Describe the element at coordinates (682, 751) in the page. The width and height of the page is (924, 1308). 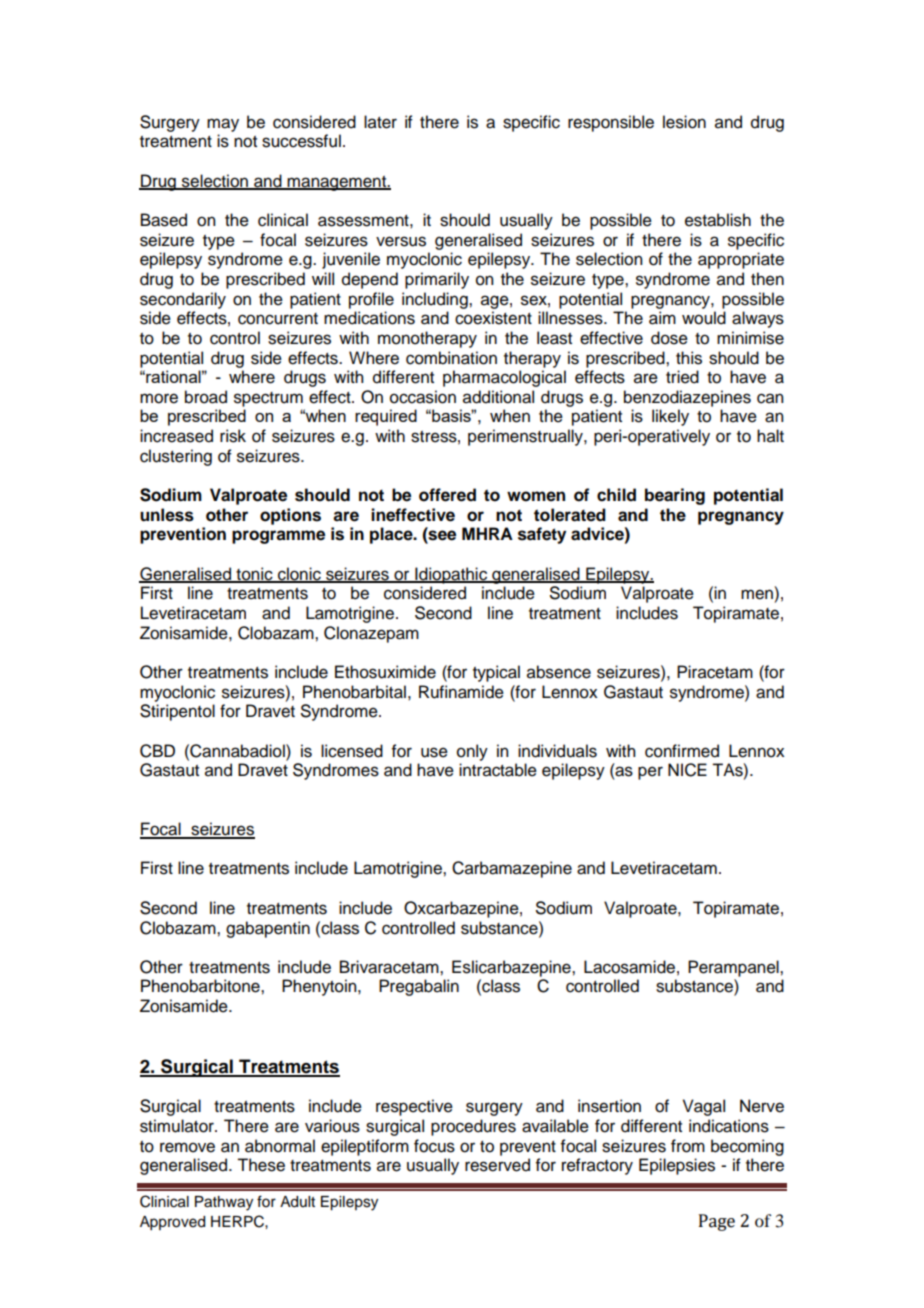
I see `confirmed` at that location.
